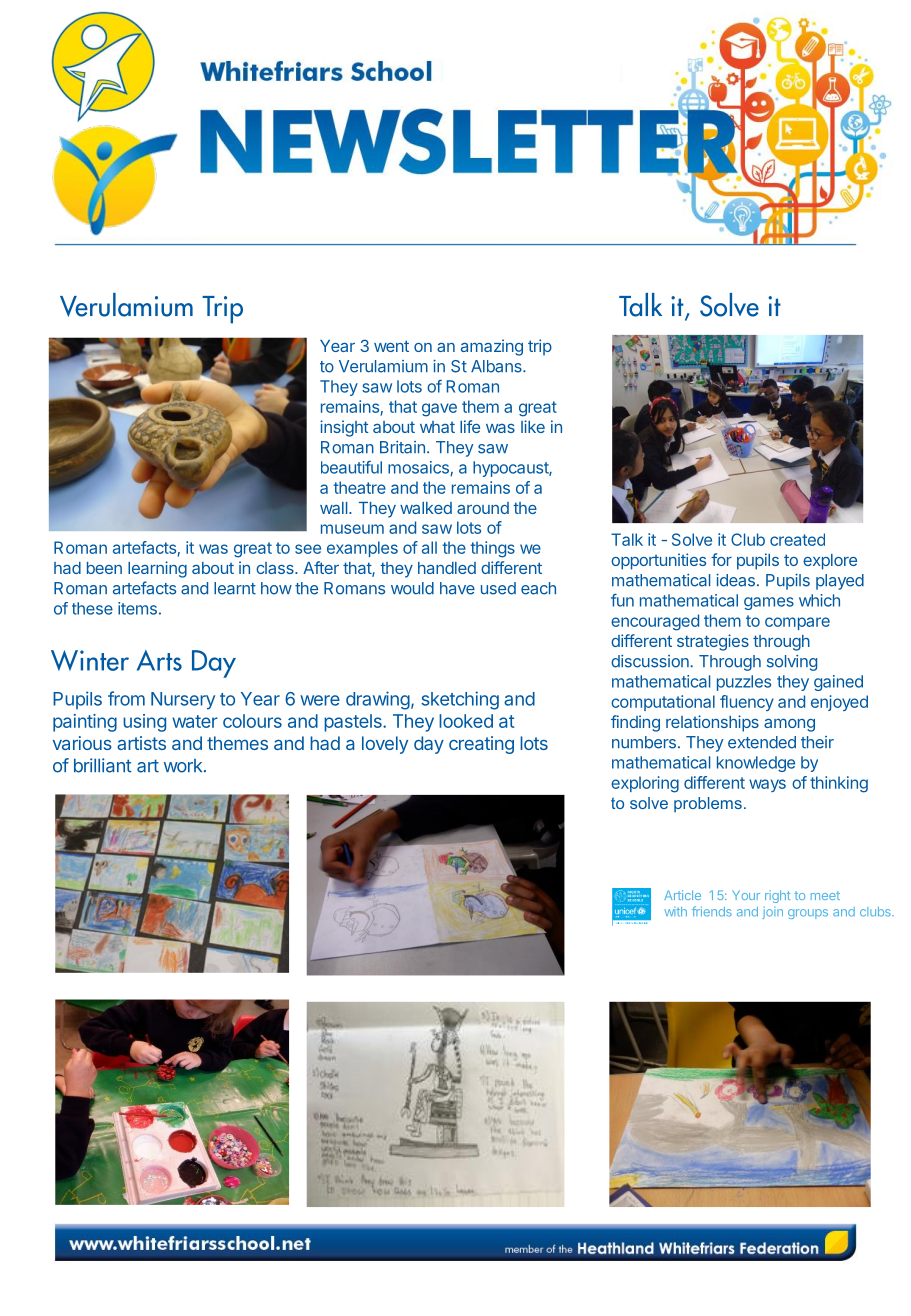  Describe the element at coordinates (497, 366) in the image. I see `Albans` at that location.
